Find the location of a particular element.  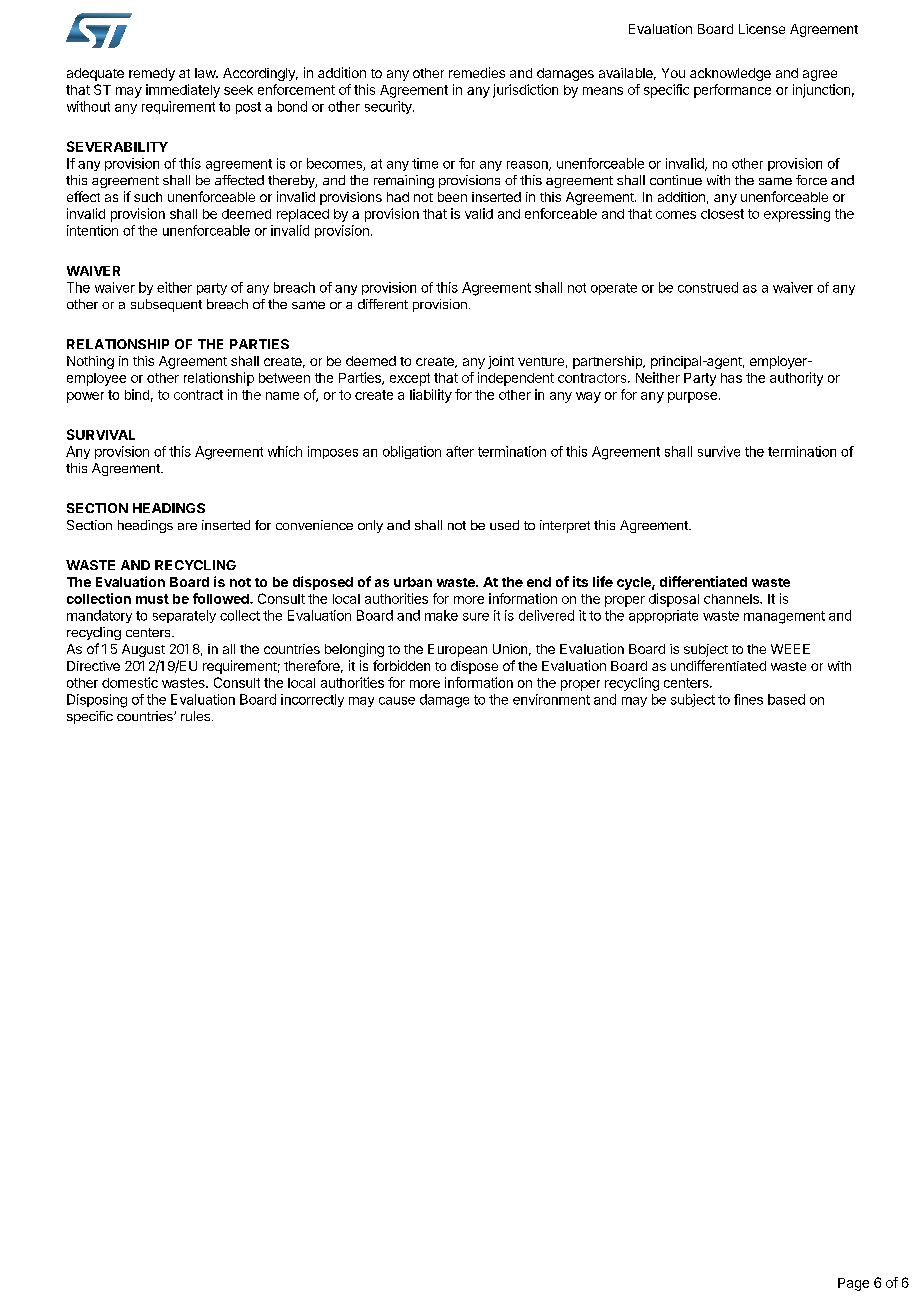

rules is located at coordinates (195, 716).
